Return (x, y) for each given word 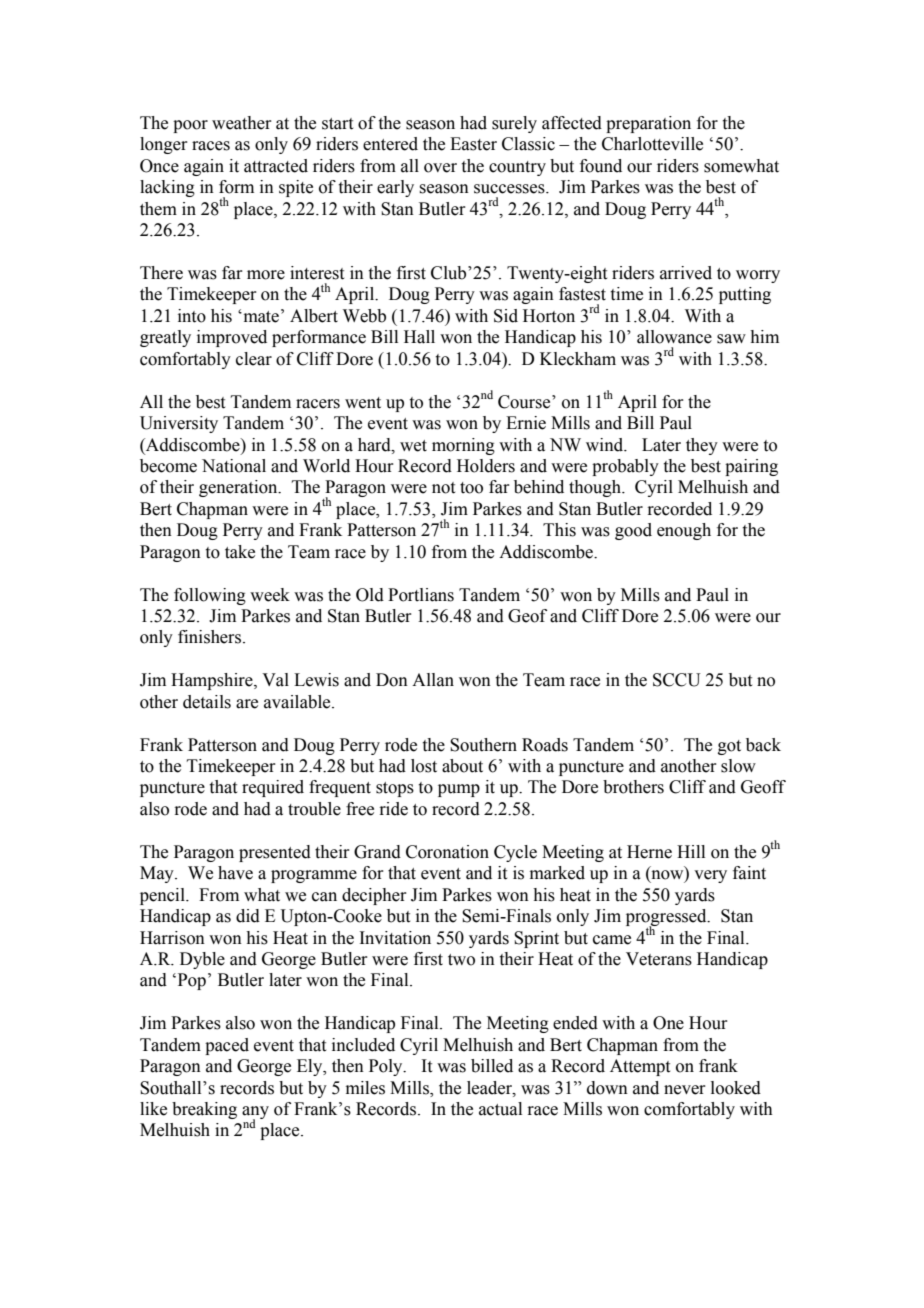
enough (684, 531)
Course (525, 402)
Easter (473, 144)
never (685, 1090)
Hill (691, 851)
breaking (204, 1110)
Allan (433, 680)
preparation (648, 124)
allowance (674, 337)
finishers (211, 637)
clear (254, 359)
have (235, 873)
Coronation (447, 852)
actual (500, 1109)
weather (242, 123)
